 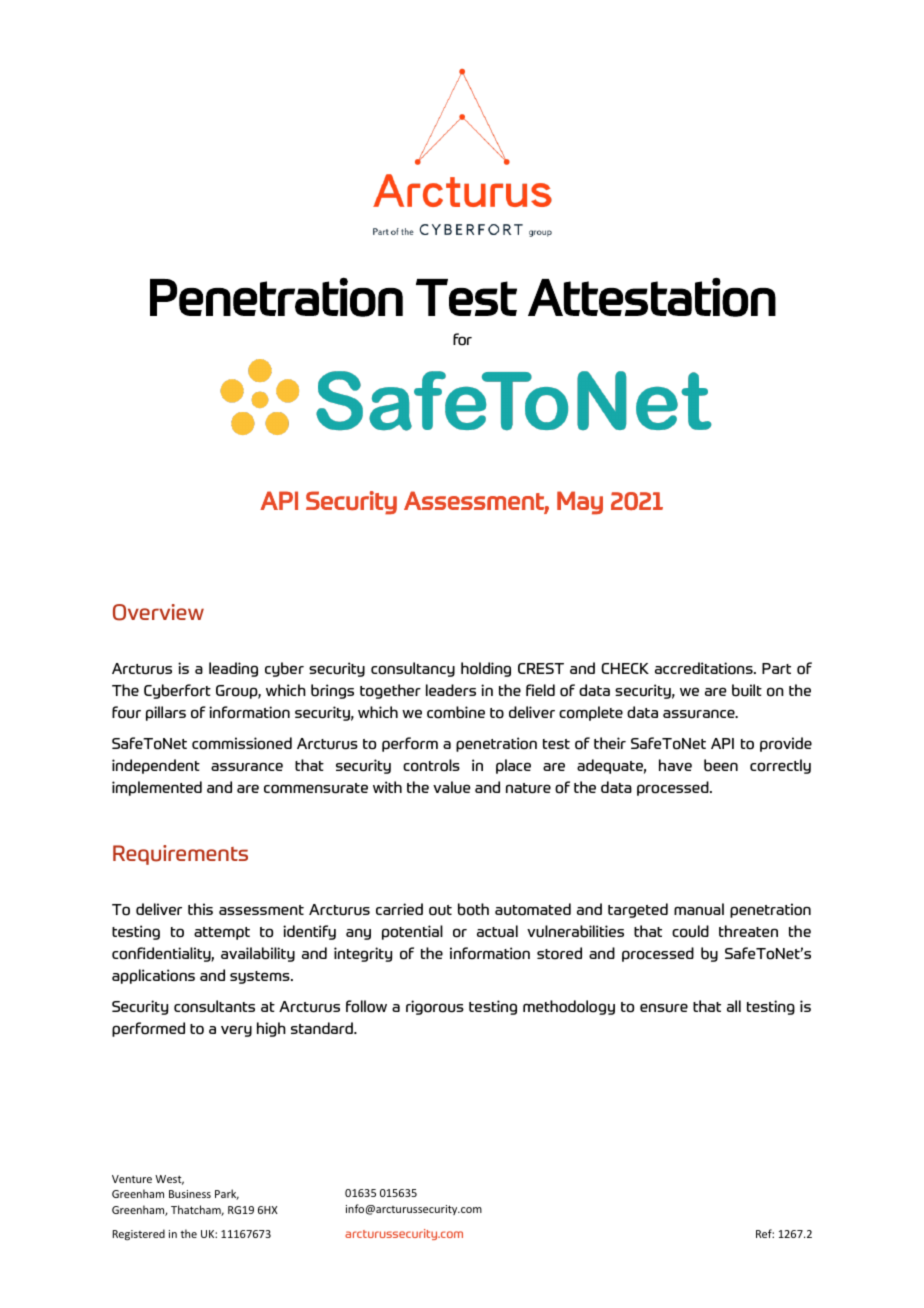 What do you see at coordinates (214, 1006) in the screenshot?
I see `consultants` at bounding box center [214, 1006].
